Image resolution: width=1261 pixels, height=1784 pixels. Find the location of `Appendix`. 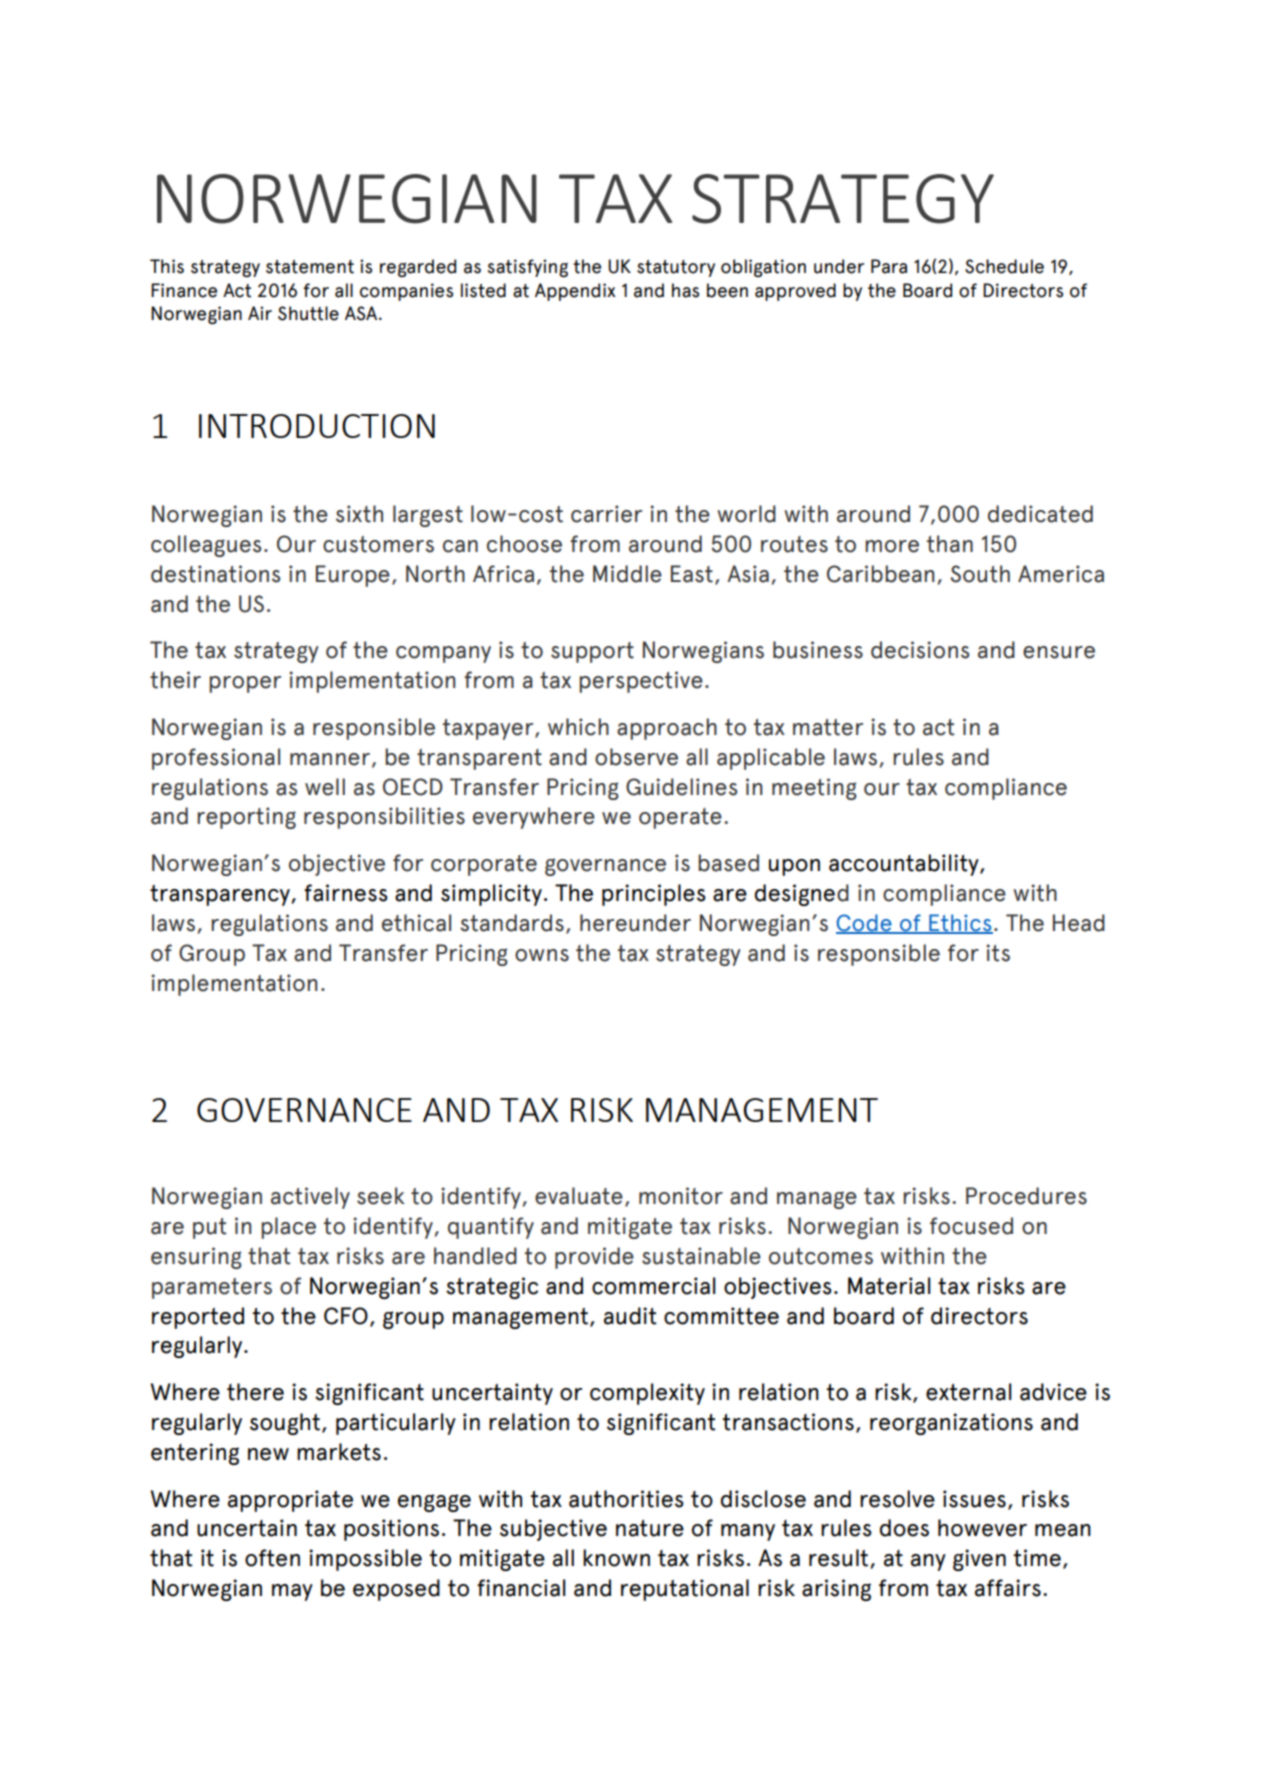

Appendix is located at coordinates (575, 292).
